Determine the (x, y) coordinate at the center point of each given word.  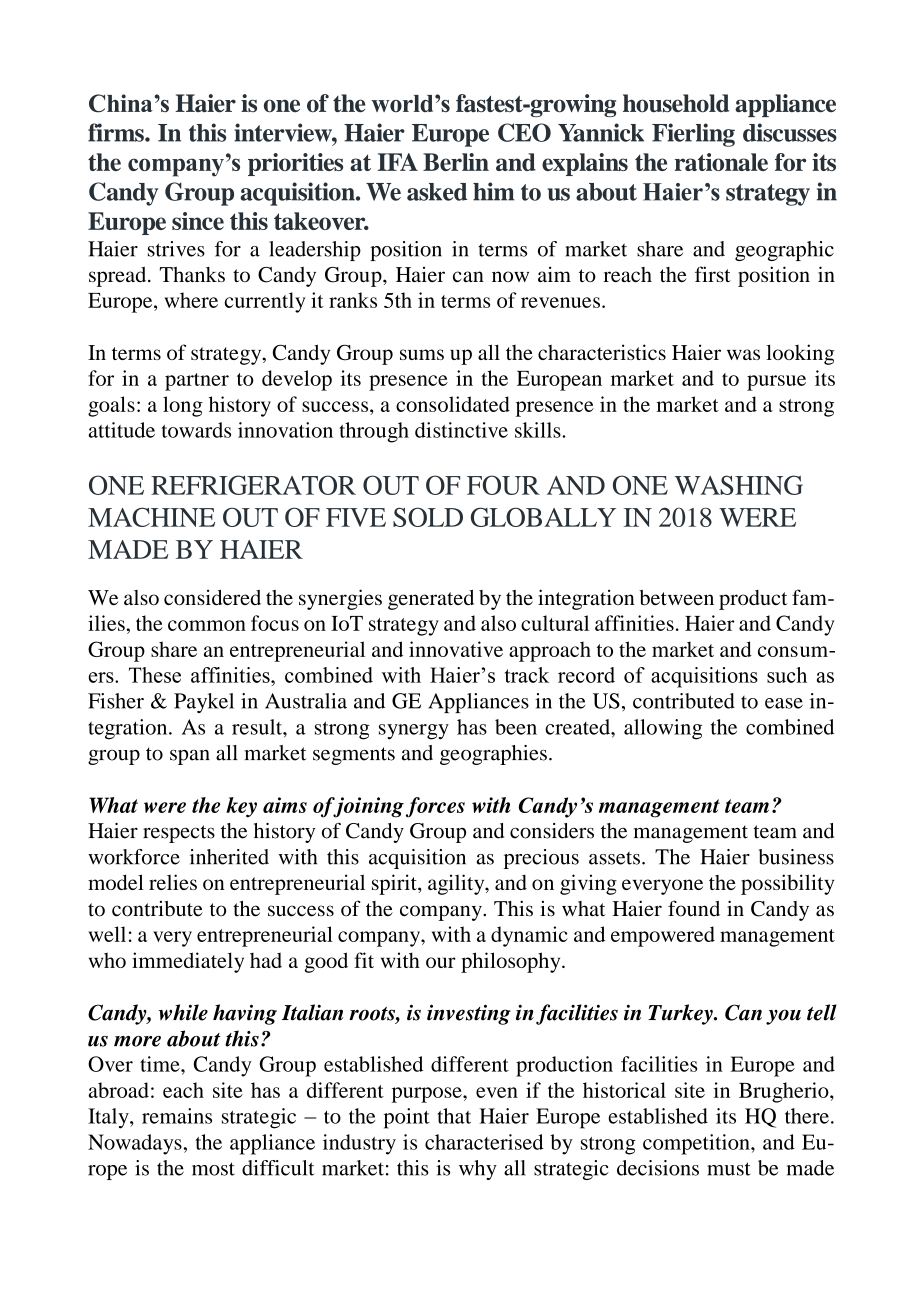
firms (117, 132)
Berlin (456, 162)
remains (177, 1116)
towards (196, 430)
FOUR (503, 485)
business (796, 857)
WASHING (739, 485)
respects (179, 834)
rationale (721, 162)
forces (435, 807)
